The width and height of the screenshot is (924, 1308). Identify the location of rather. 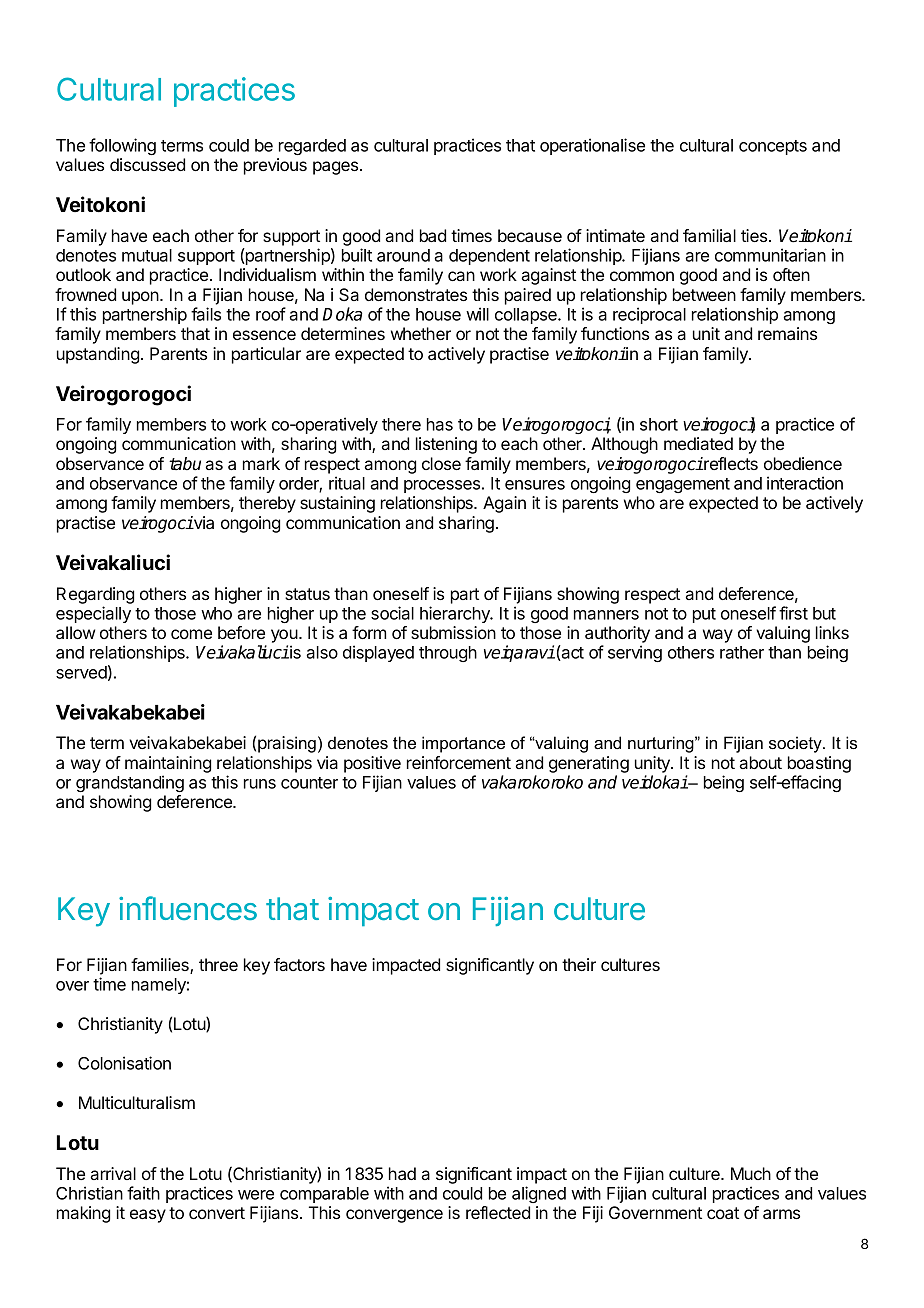
(742, 652).
